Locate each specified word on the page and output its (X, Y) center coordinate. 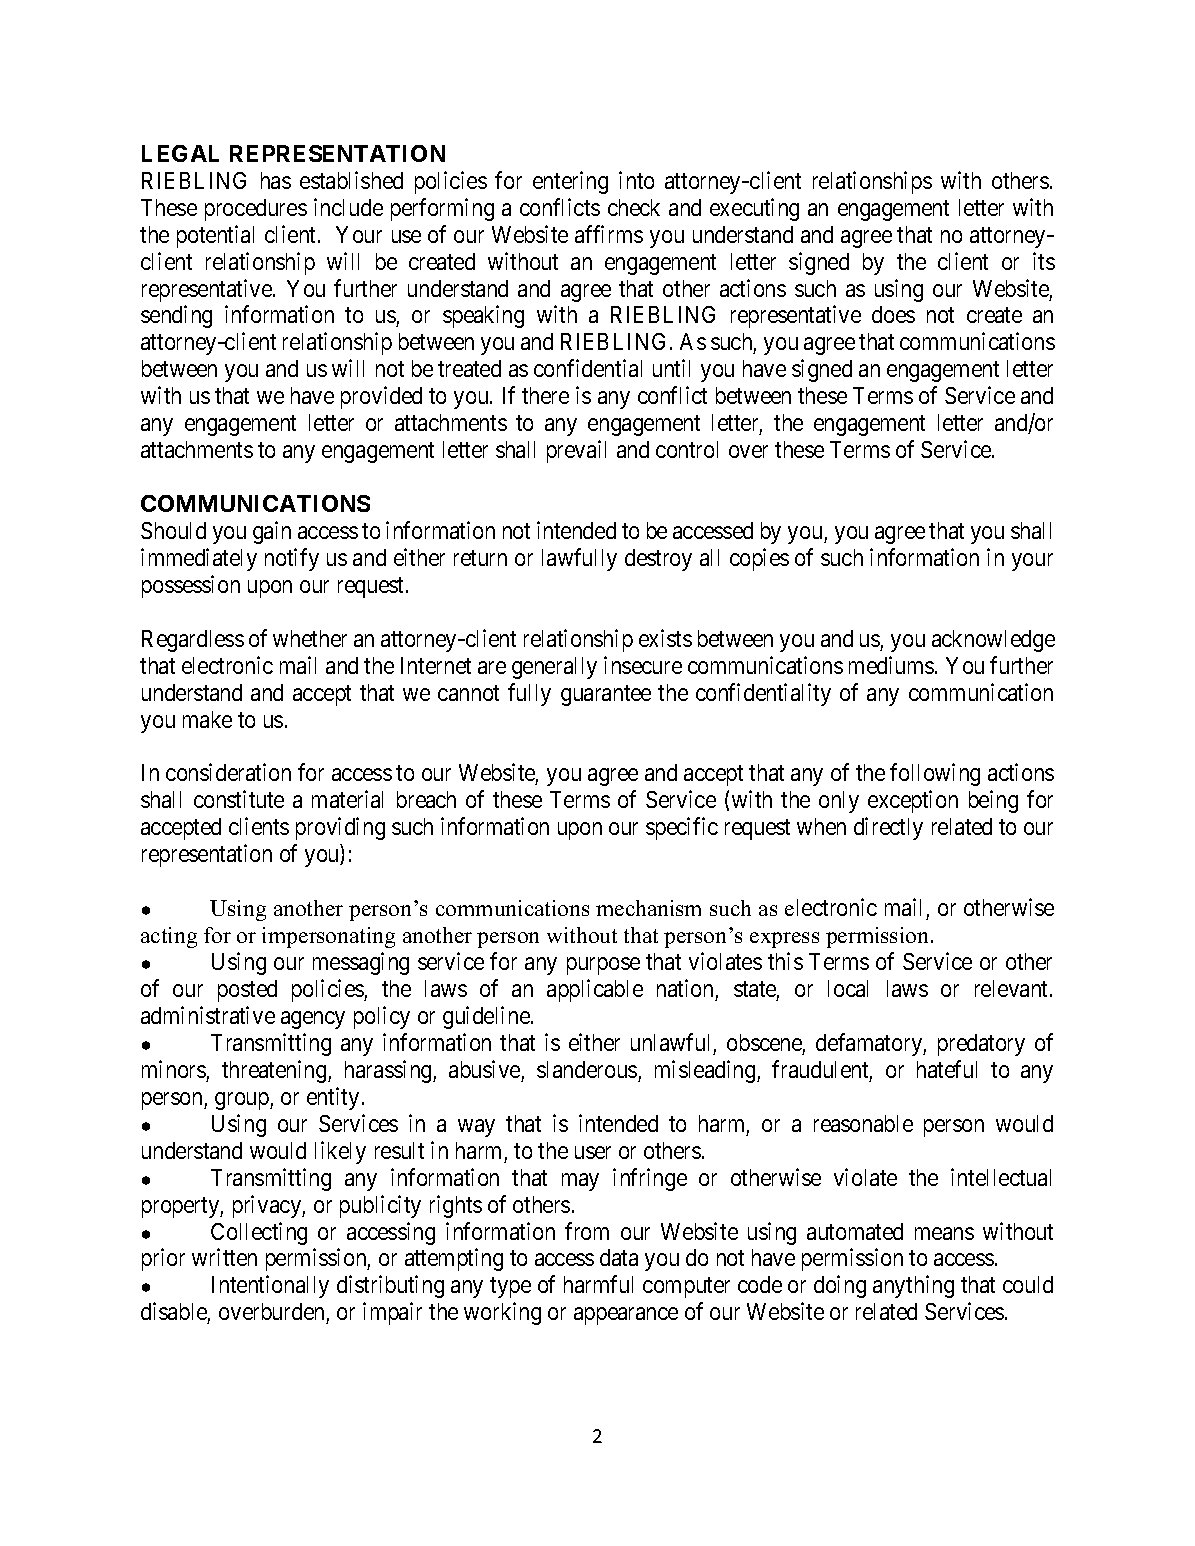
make (207, 719)
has (276, 180)
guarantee (606, 695)
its (1044, 261)
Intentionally (270, 1286)
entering (570, 182)
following (935, 775)
